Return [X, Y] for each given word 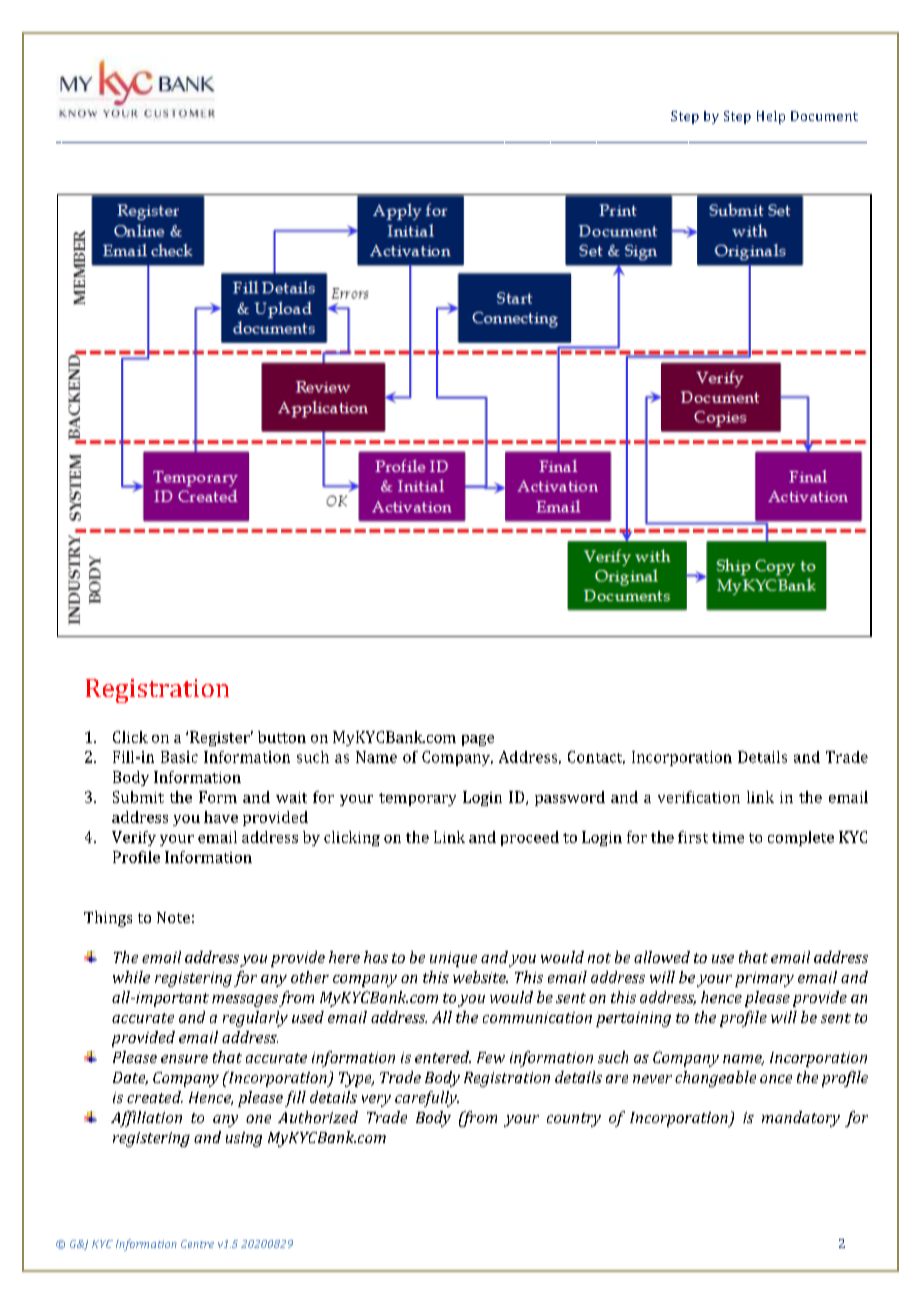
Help [771, 117]
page [478, 740]
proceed [530, 838]
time [728, 837]
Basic [179, 757]
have [221, 817]
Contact [596, 757]
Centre [197, 1244]
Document [824, 116]
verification [699, 797]
